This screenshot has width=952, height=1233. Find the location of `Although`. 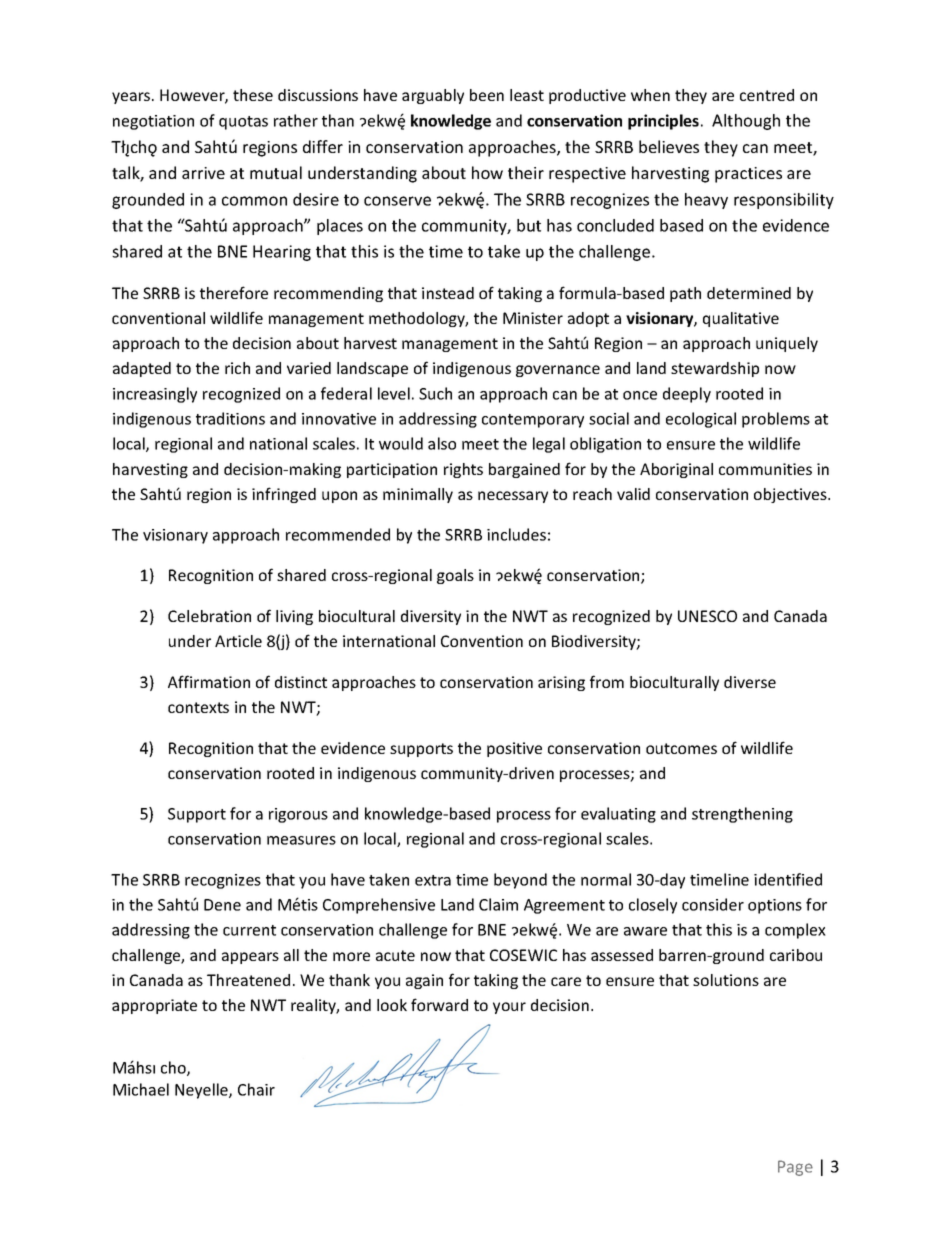

Although is located at coordinates (746, 122).
